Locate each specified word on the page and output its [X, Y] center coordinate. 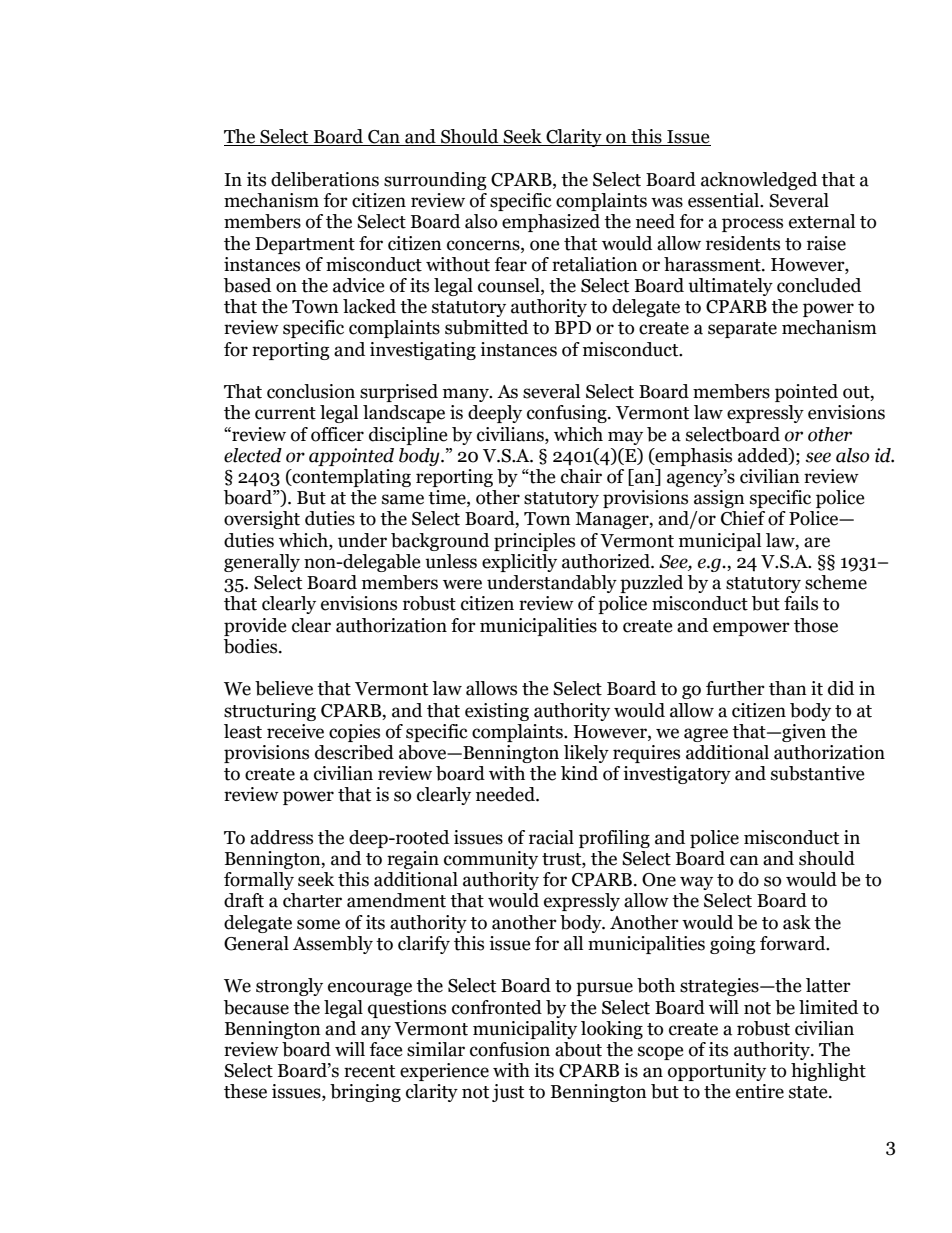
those [816, 625]
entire [760, 1091]
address [281, 837]
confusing [568, 414]
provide [255, 627]
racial [551, 837]
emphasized [551, 223]
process [752, 225]
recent [369, 1071]
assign [719, 499]
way [696, 883]
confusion [510, 1049]
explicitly [519, 563]
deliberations [325, 179]
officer [337, 434]
